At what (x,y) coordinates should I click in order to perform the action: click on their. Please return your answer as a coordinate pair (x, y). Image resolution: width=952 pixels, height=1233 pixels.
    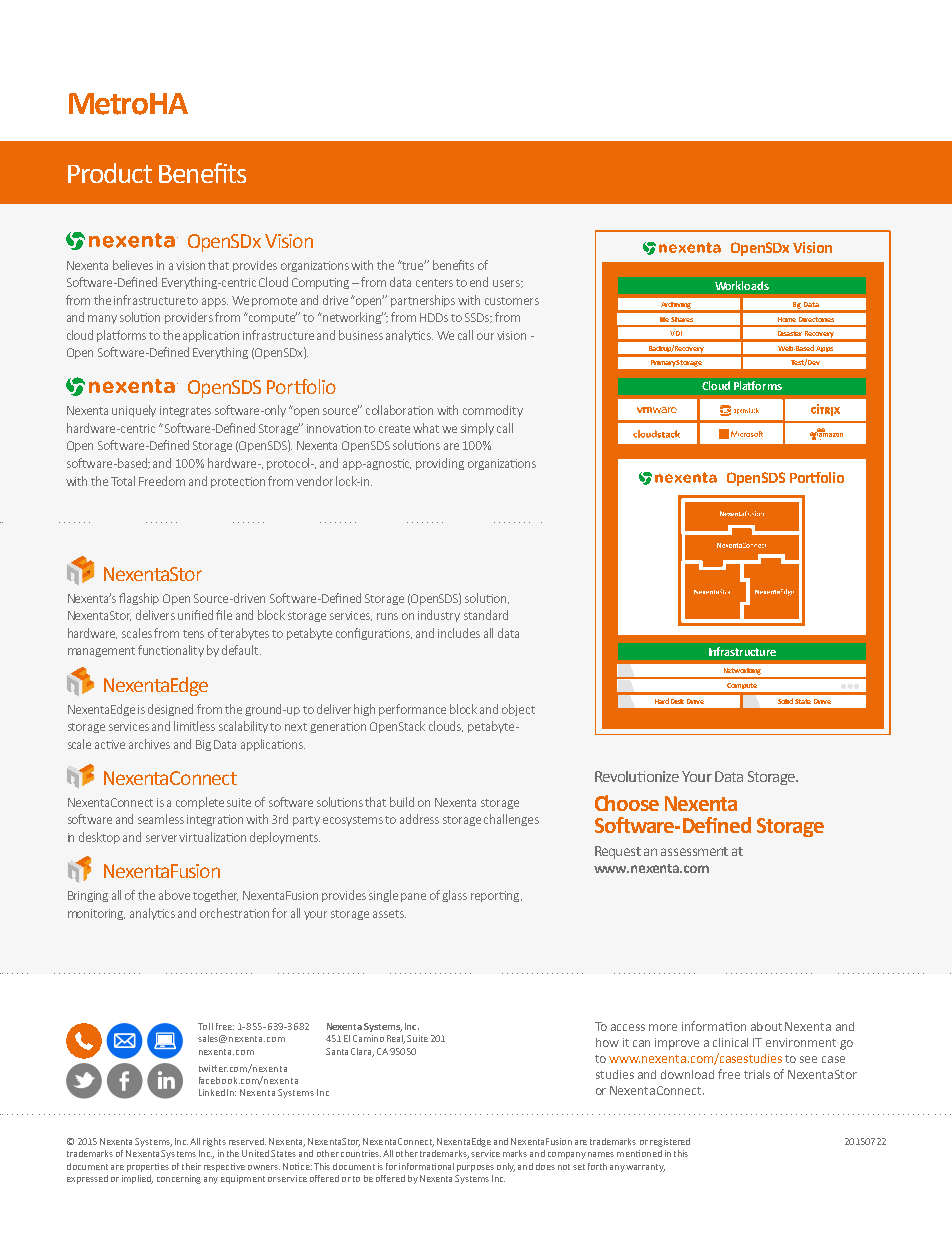
    Looking at the image, I should click on (191, 1166).
